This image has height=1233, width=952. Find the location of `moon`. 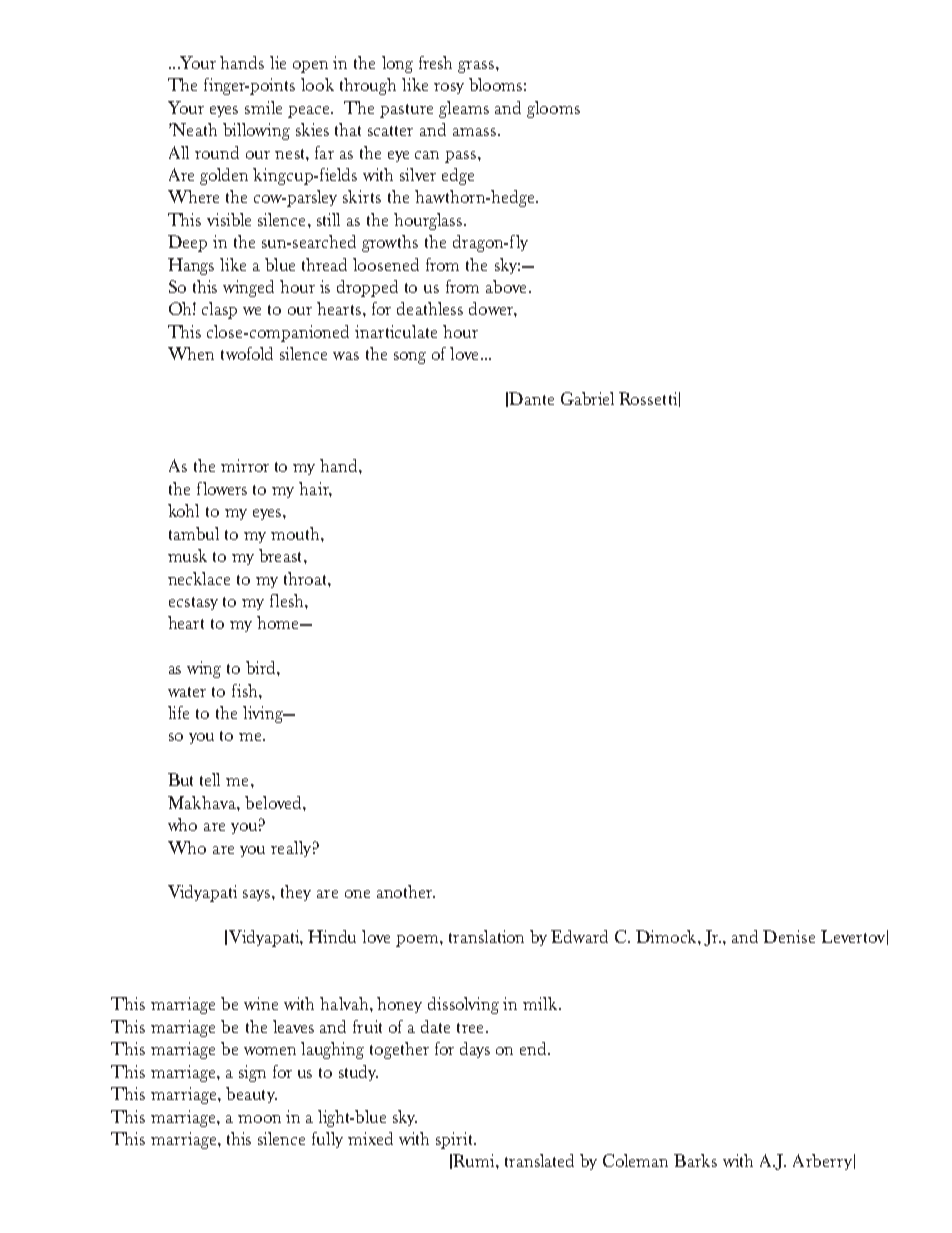

moon is located at coordinates (259, 1119).
